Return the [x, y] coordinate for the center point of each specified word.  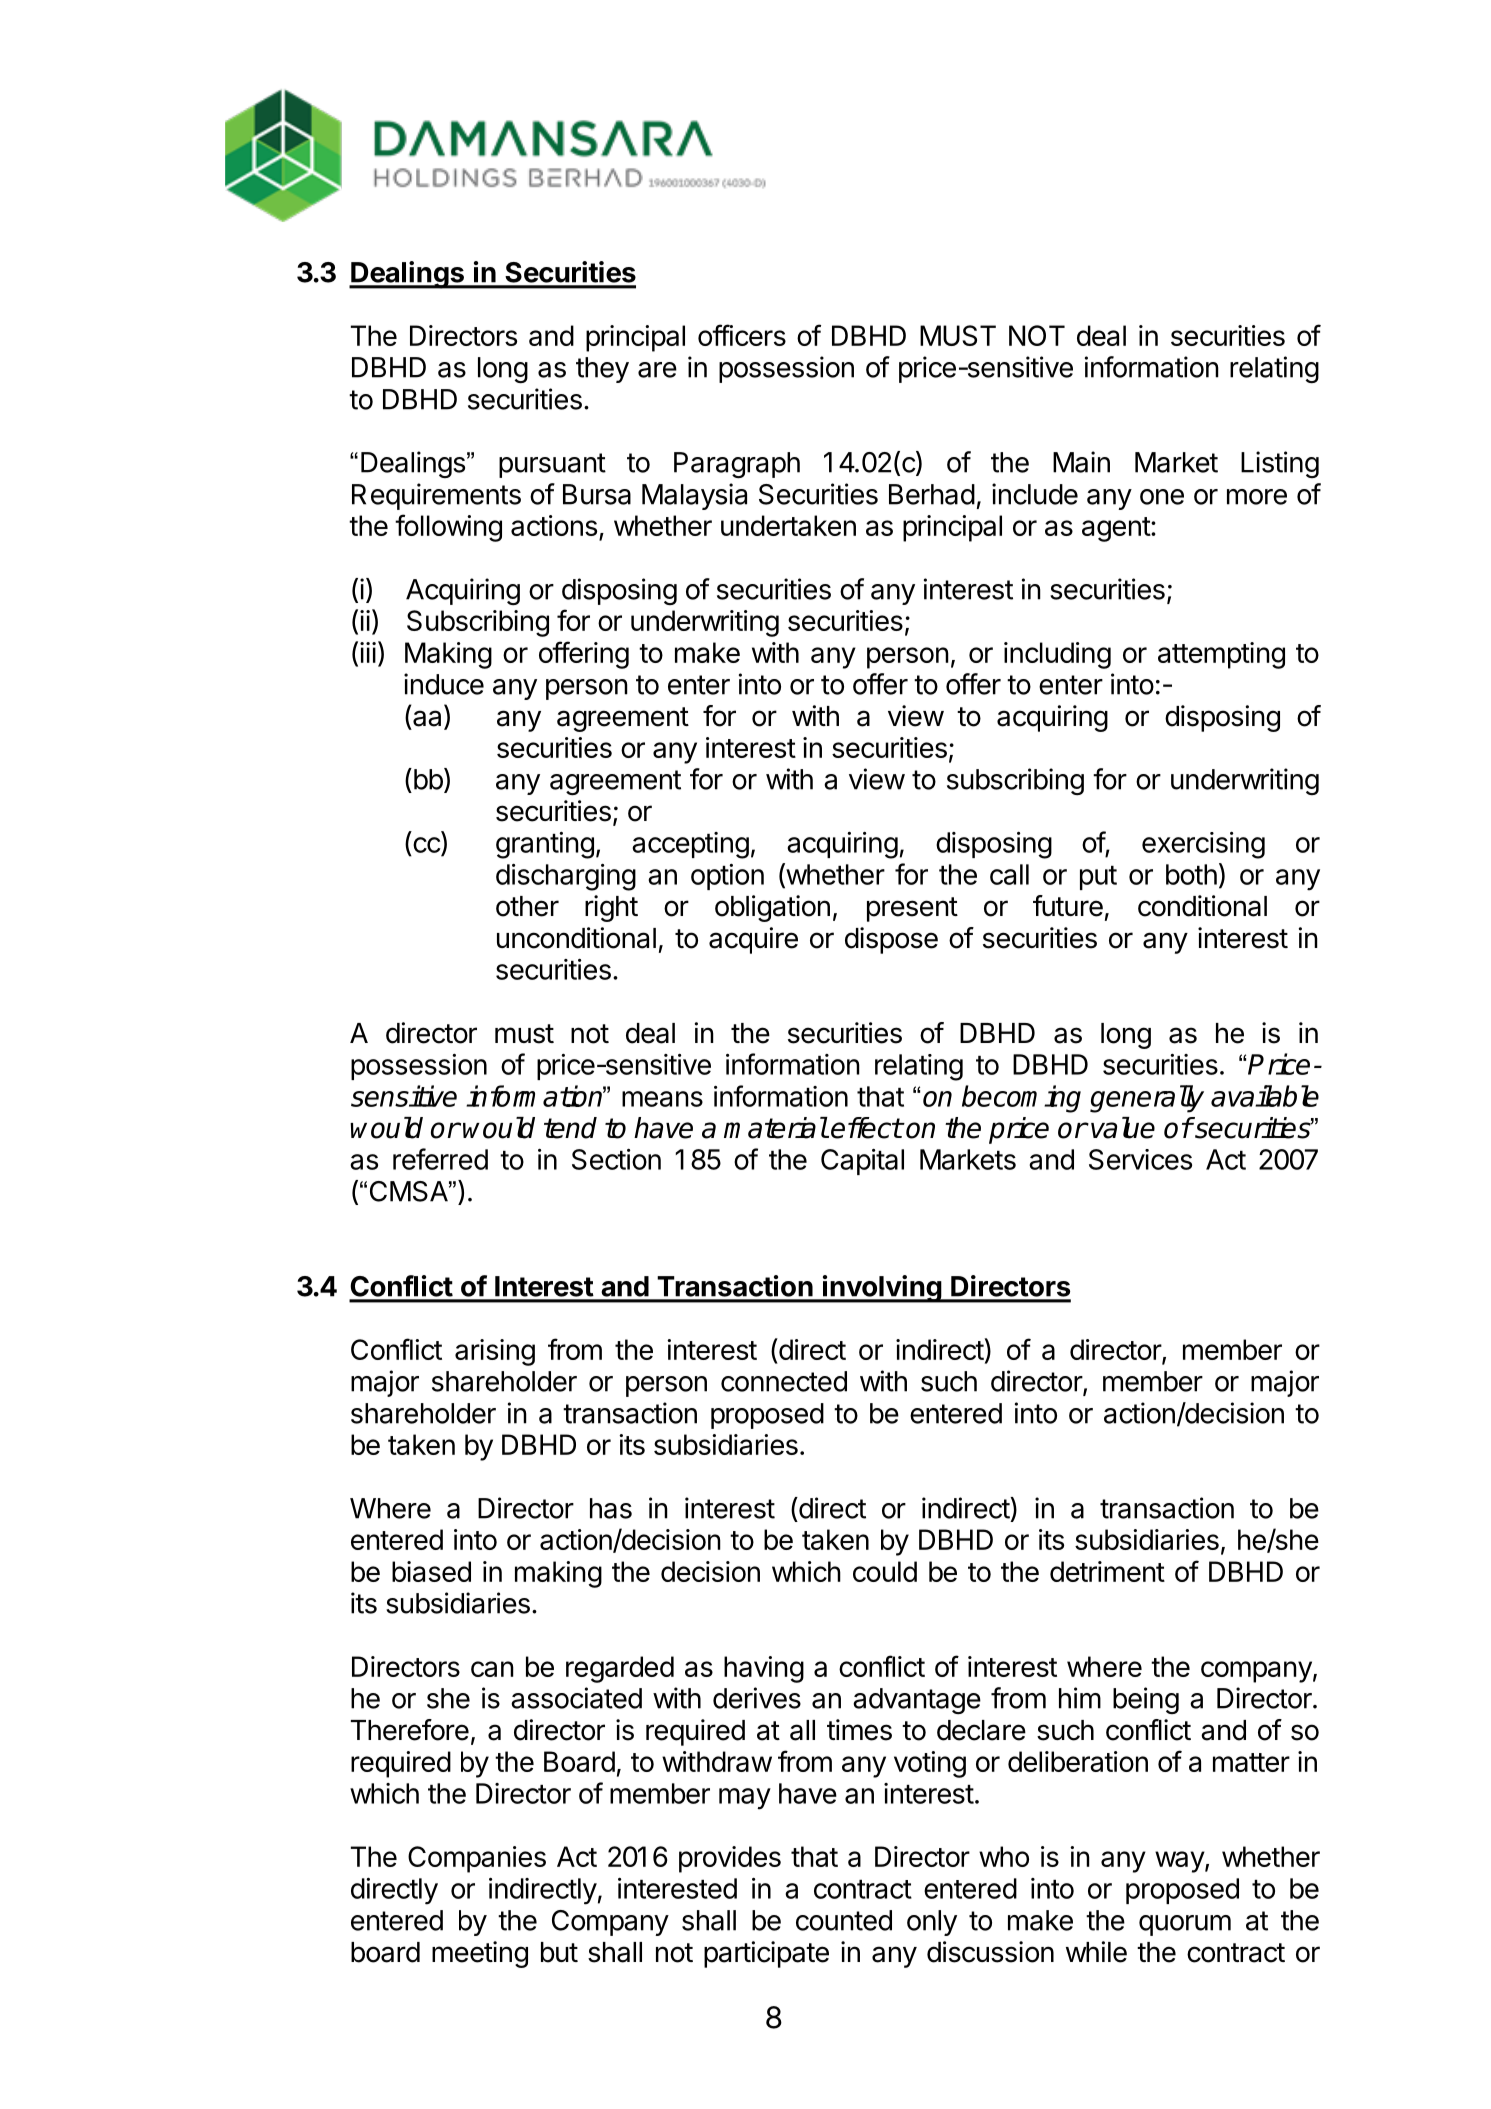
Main [1081, 462]
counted [844, 1920]
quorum [1185, 1925]
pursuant [552, 465]
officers [742, 335]
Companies [477, 1859]
